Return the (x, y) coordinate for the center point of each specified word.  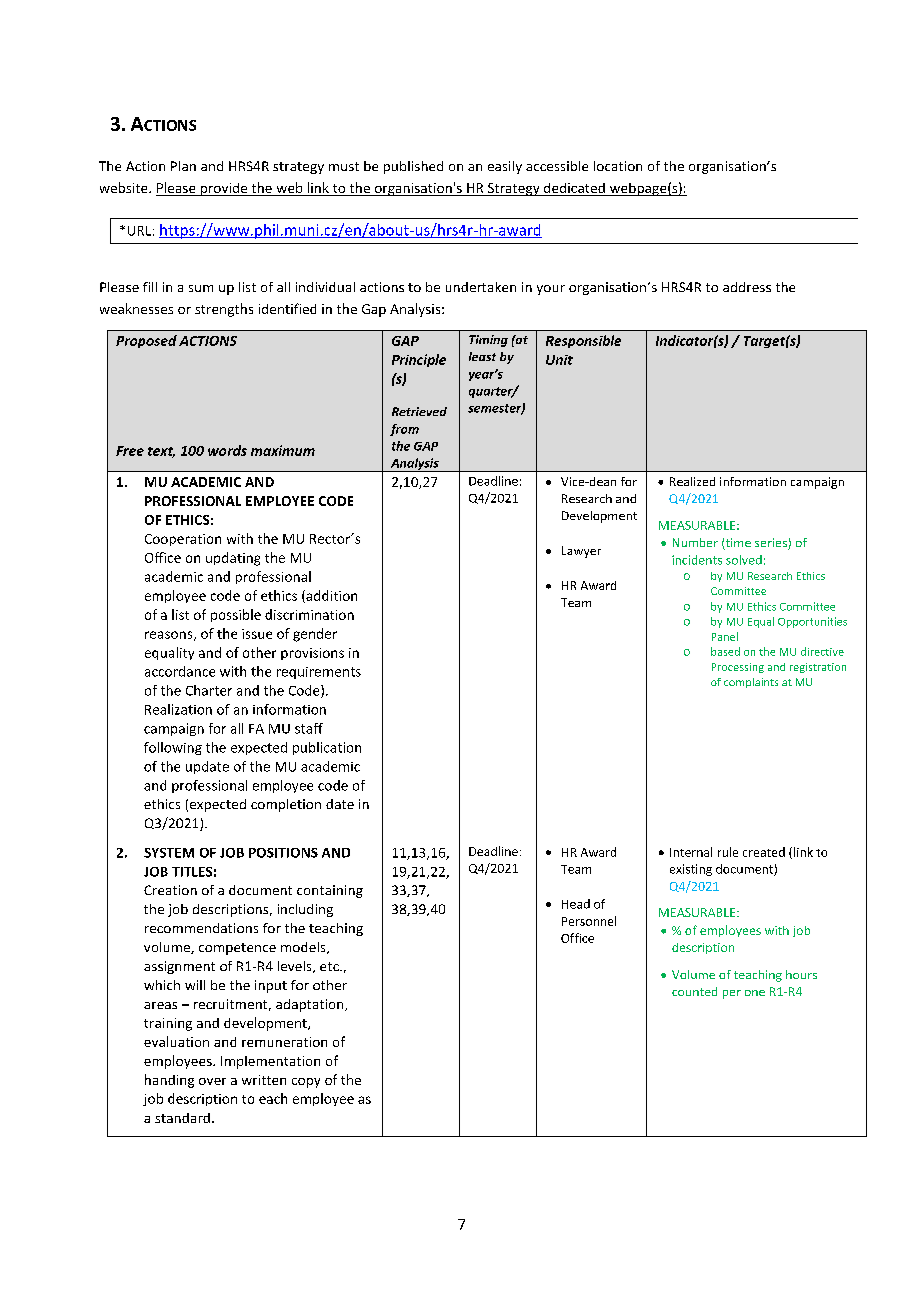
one (755, 993)
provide (224, 189)
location (618, 166)
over (212, 1081)
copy (306, 1083)
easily (505, 167)
